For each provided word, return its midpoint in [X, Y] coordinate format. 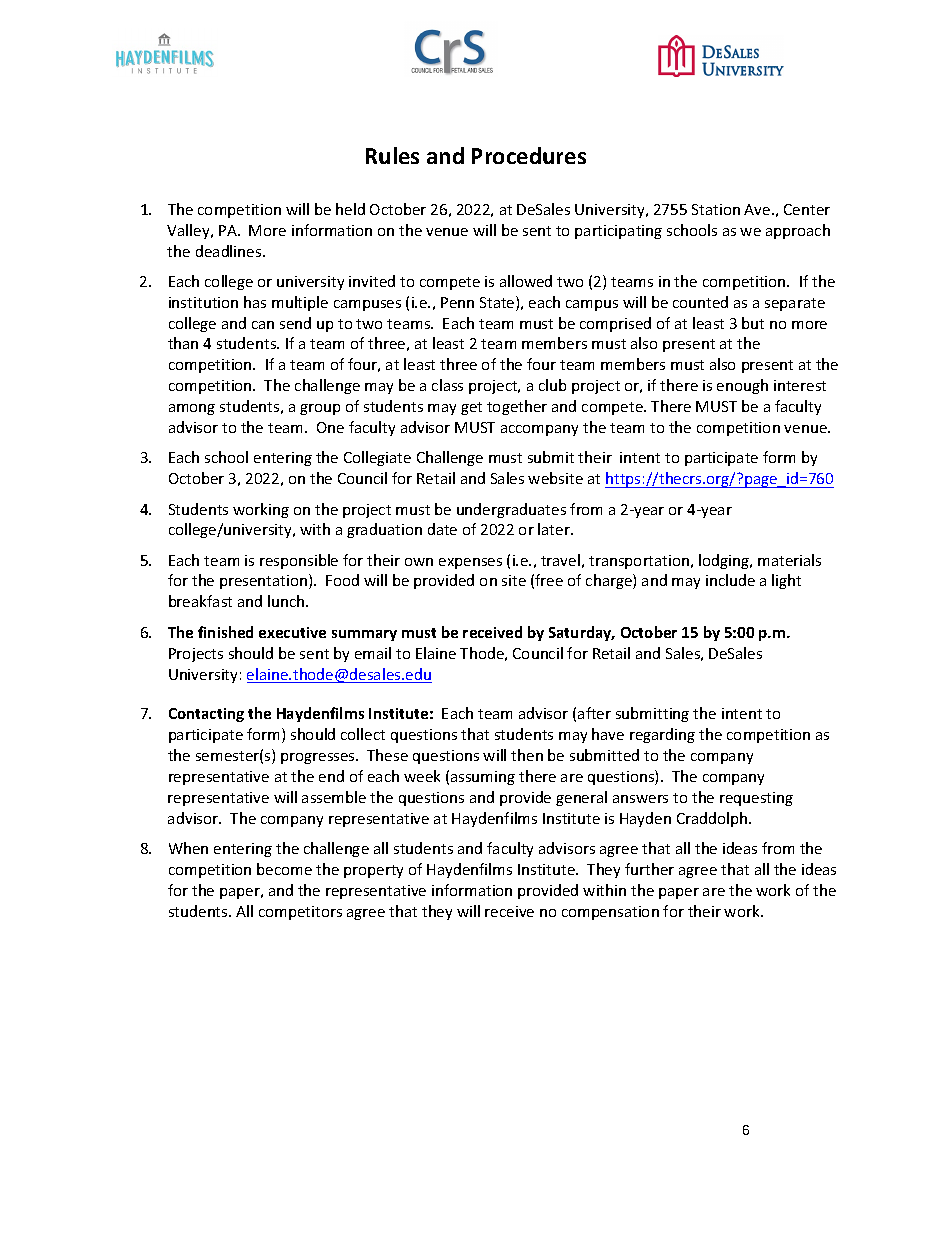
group [320, 409]
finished [225, 632]
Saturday [581, 633]
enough [742, 386]
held [350, 209]
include [730, 580]
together [517, 407]
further [649, 869]
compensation [610, 913]
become [284, 869]
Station [716, 209]
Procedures [529, 155]
